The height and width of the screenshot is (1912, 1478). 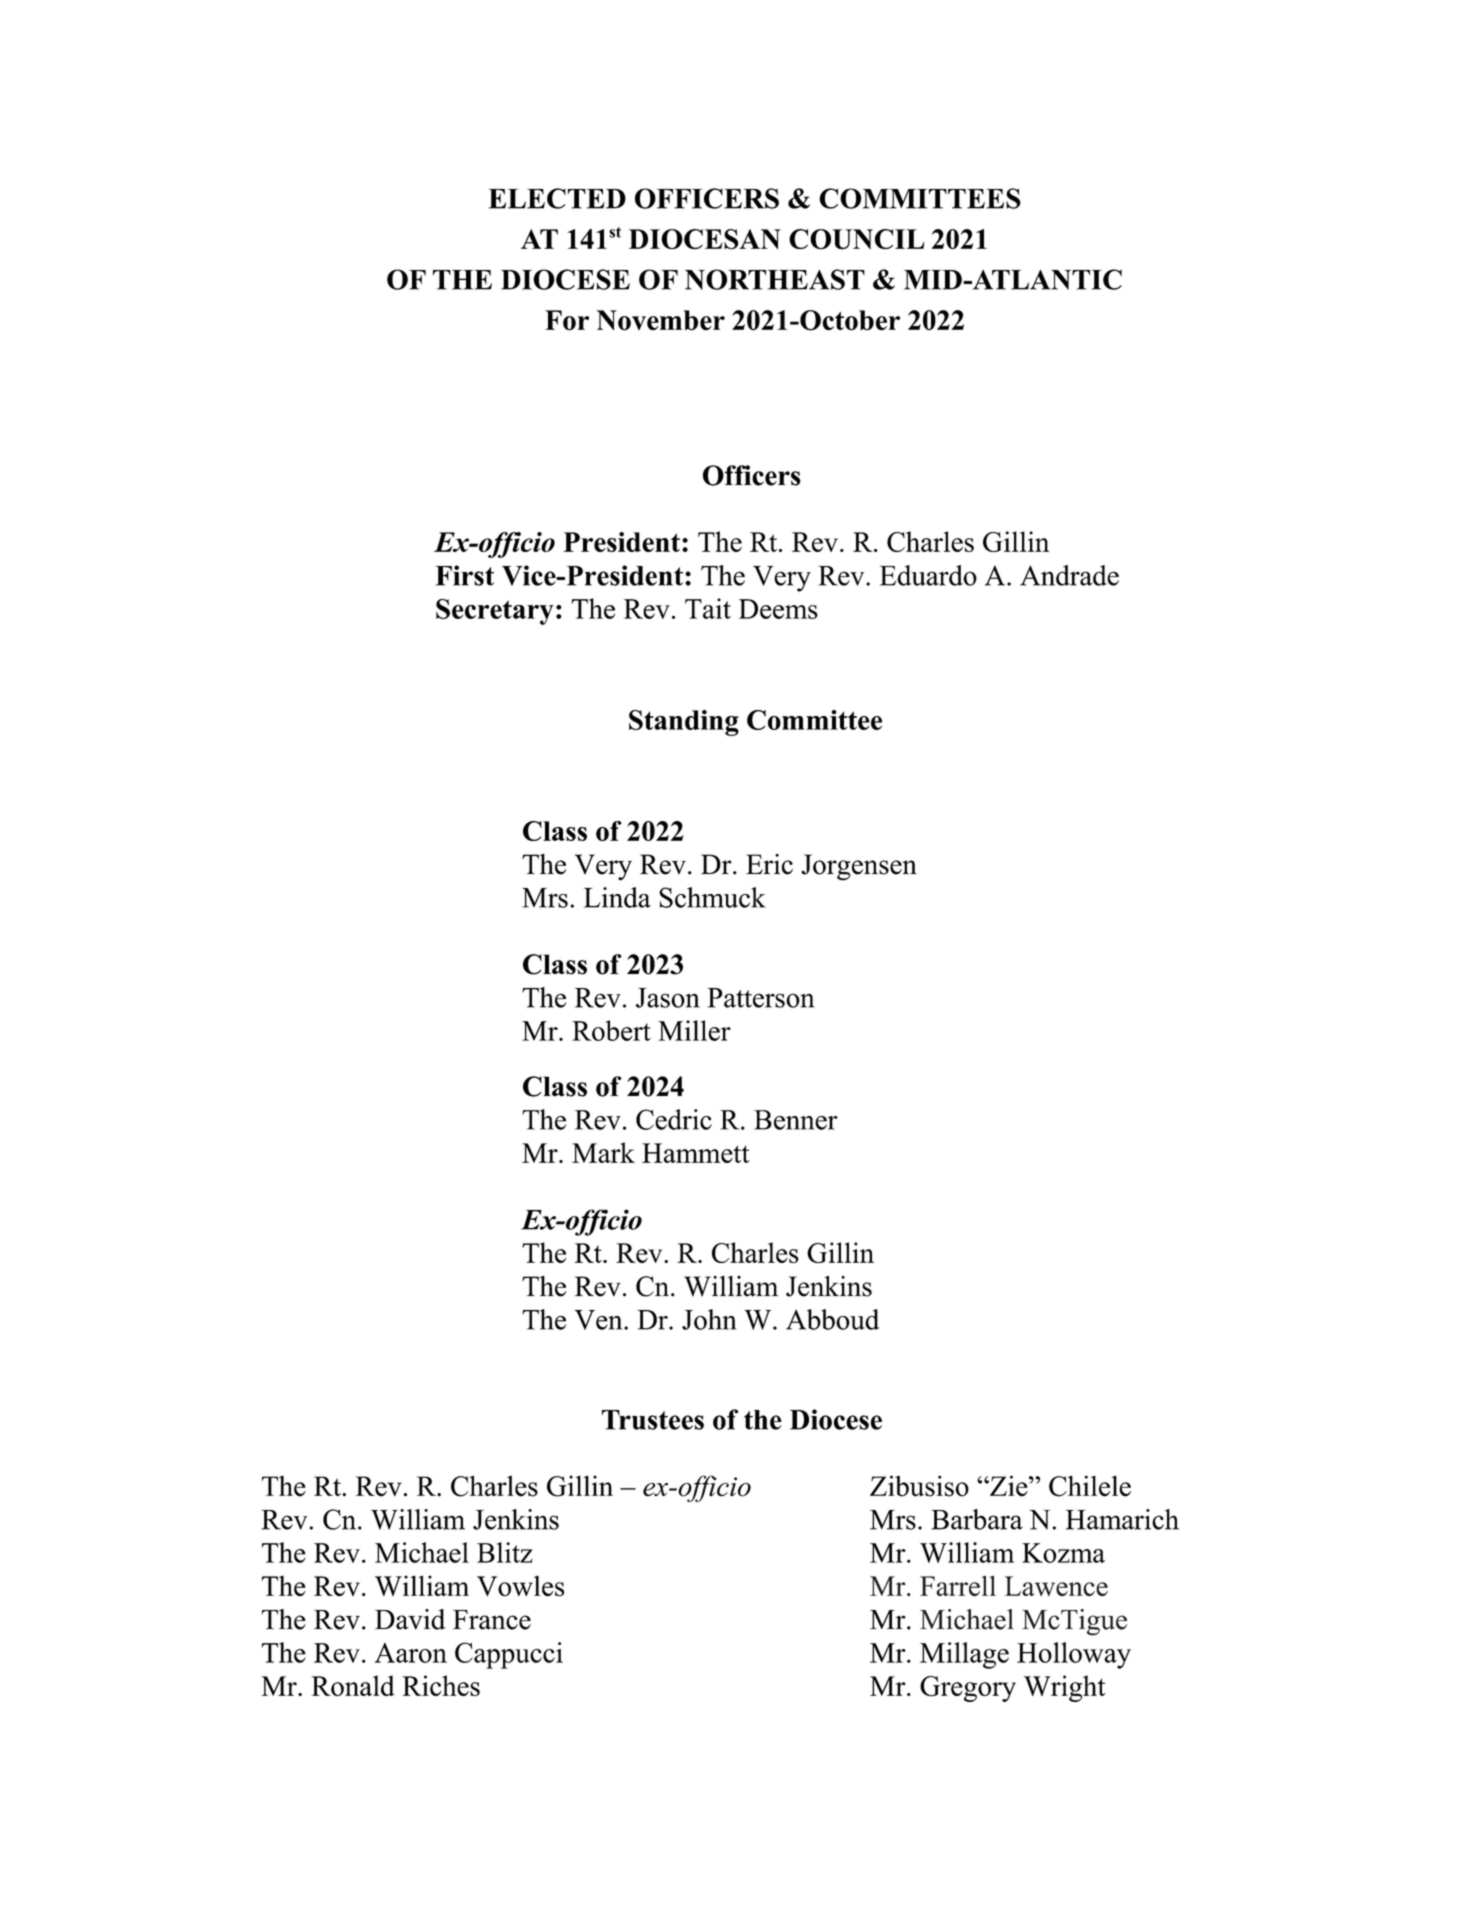 What do you see at coordinates (859, 867) in the screenshot?
I see `Jorgensen` at bounding box center [859, 867].
